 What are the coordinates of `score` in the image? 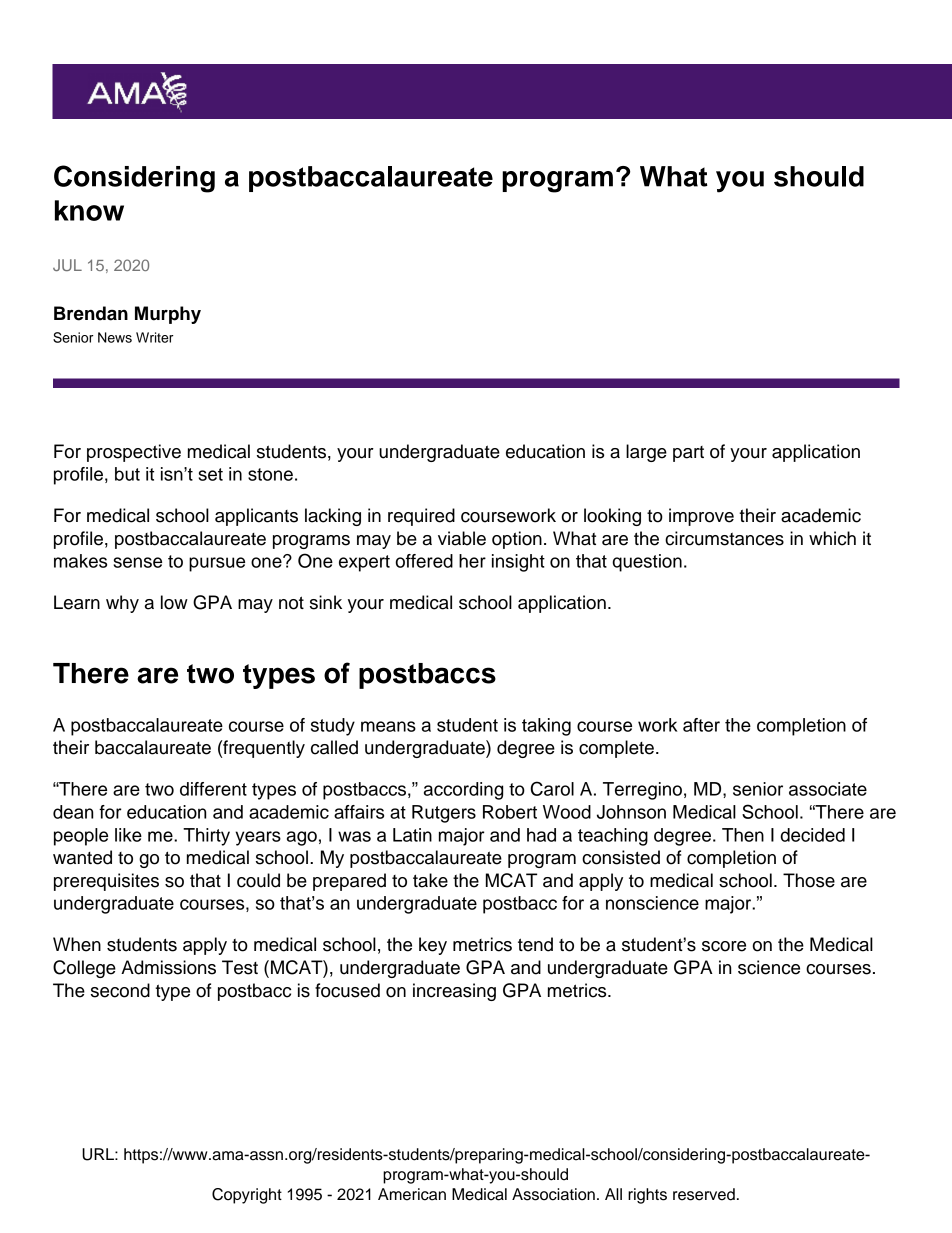 It's located at (724, 946).
